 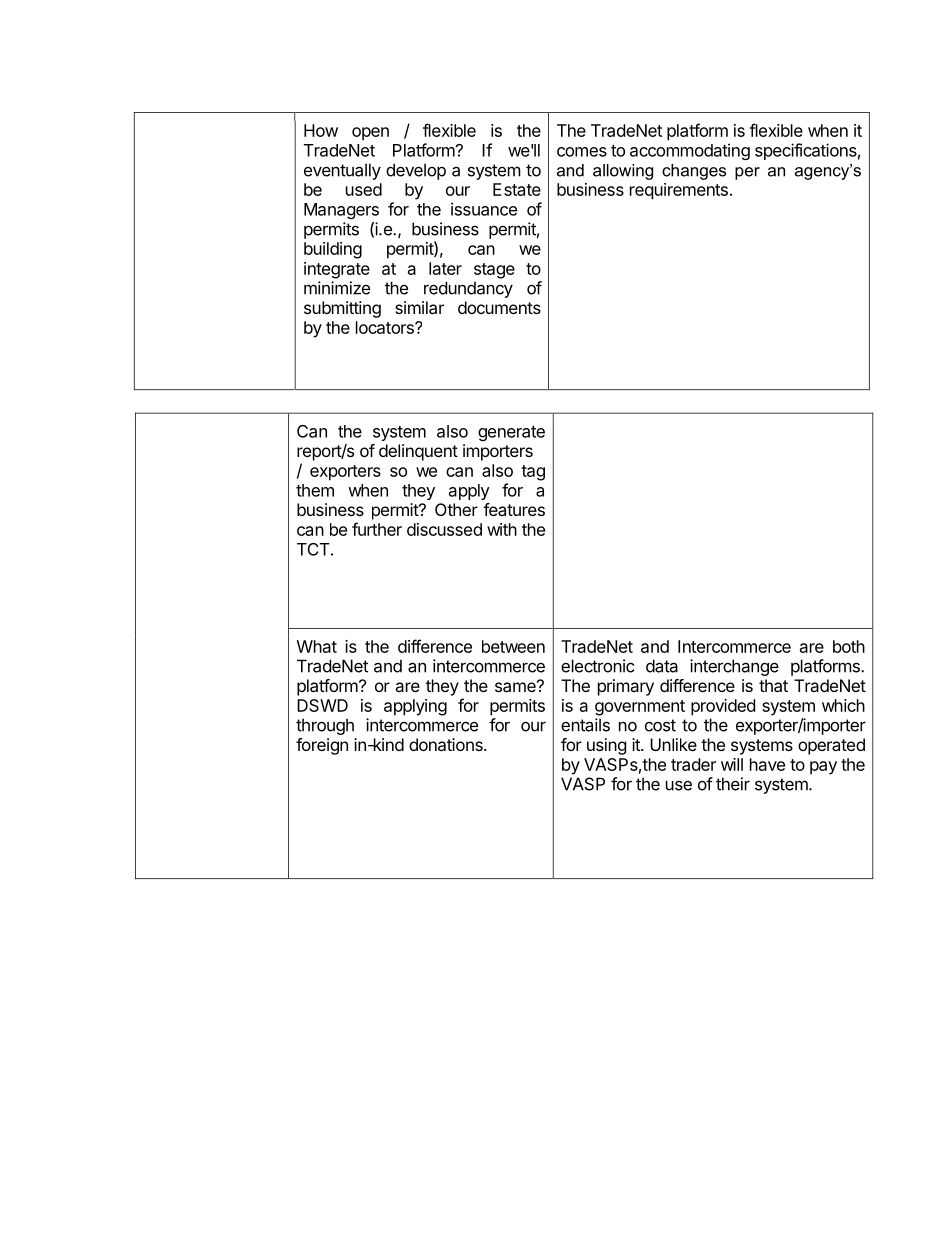 What do you see at coordinates (849, 646) in the page?
I see `both` at bounding box center [849, 646].
